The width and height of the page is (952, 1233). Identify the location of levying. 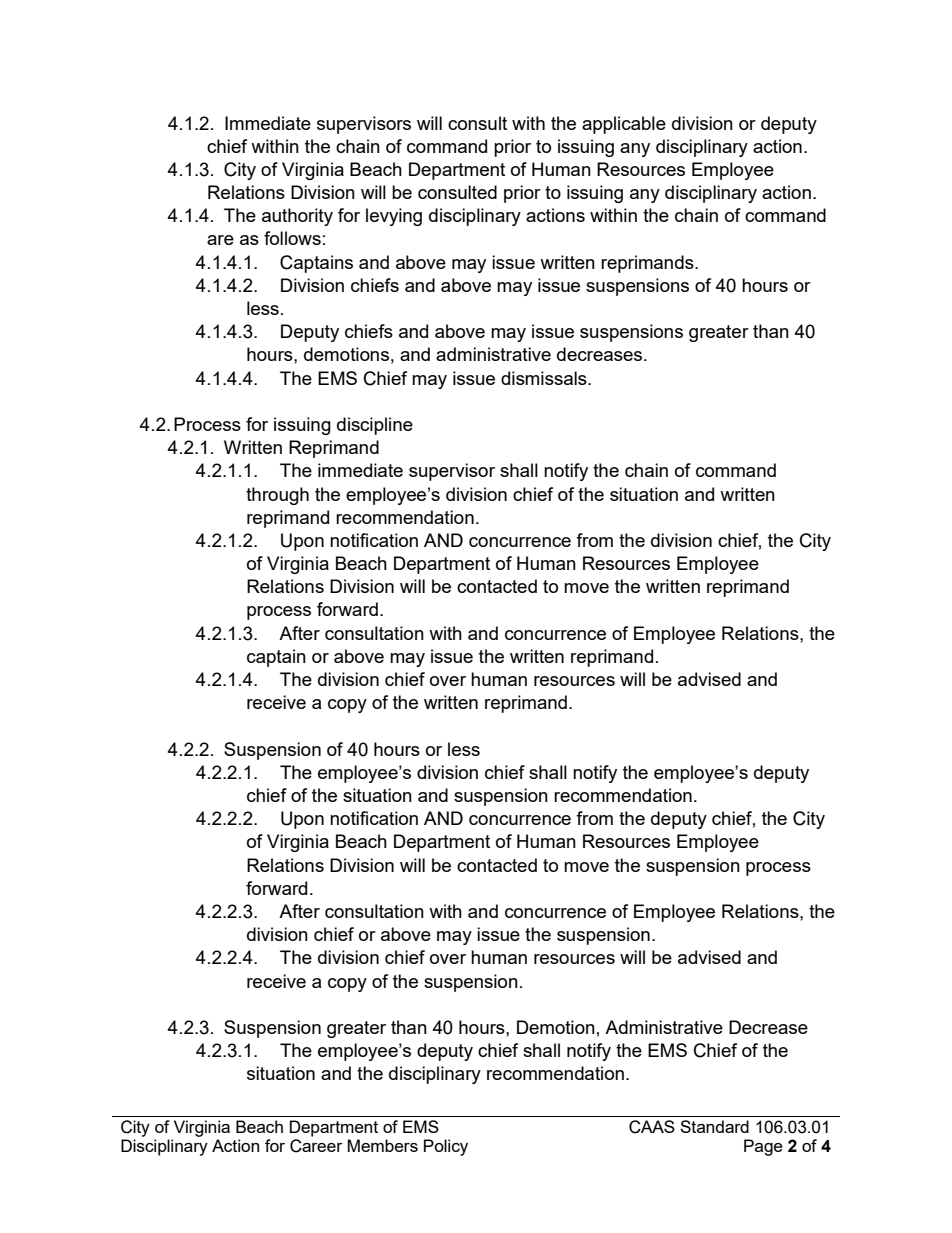
(394, 217).
